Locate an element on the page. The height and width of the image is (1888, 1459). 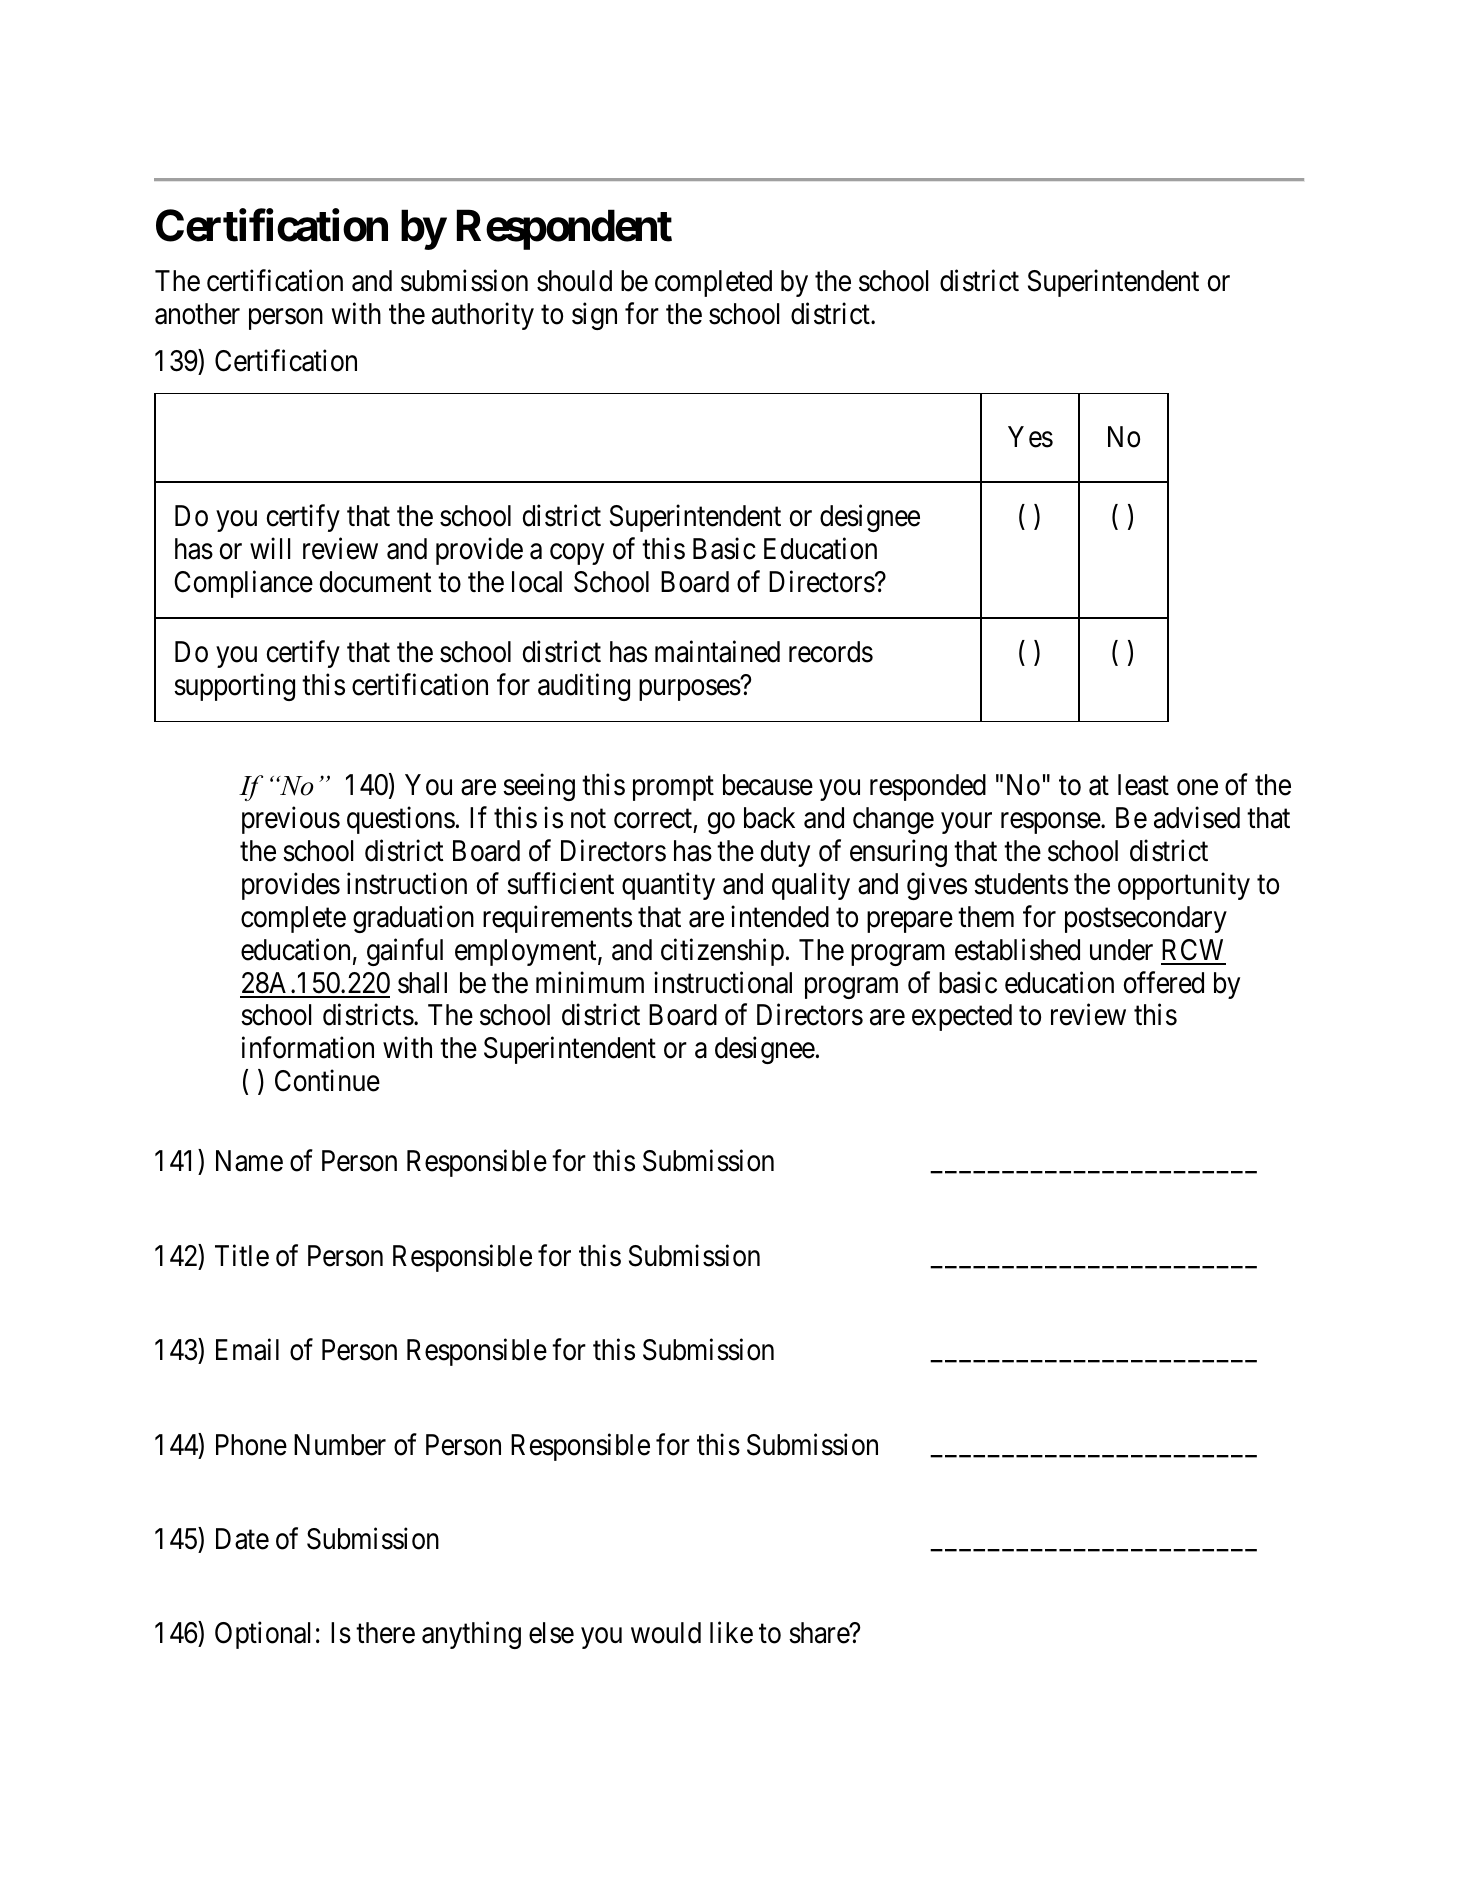
least is located at coordinates (1143, 785).
